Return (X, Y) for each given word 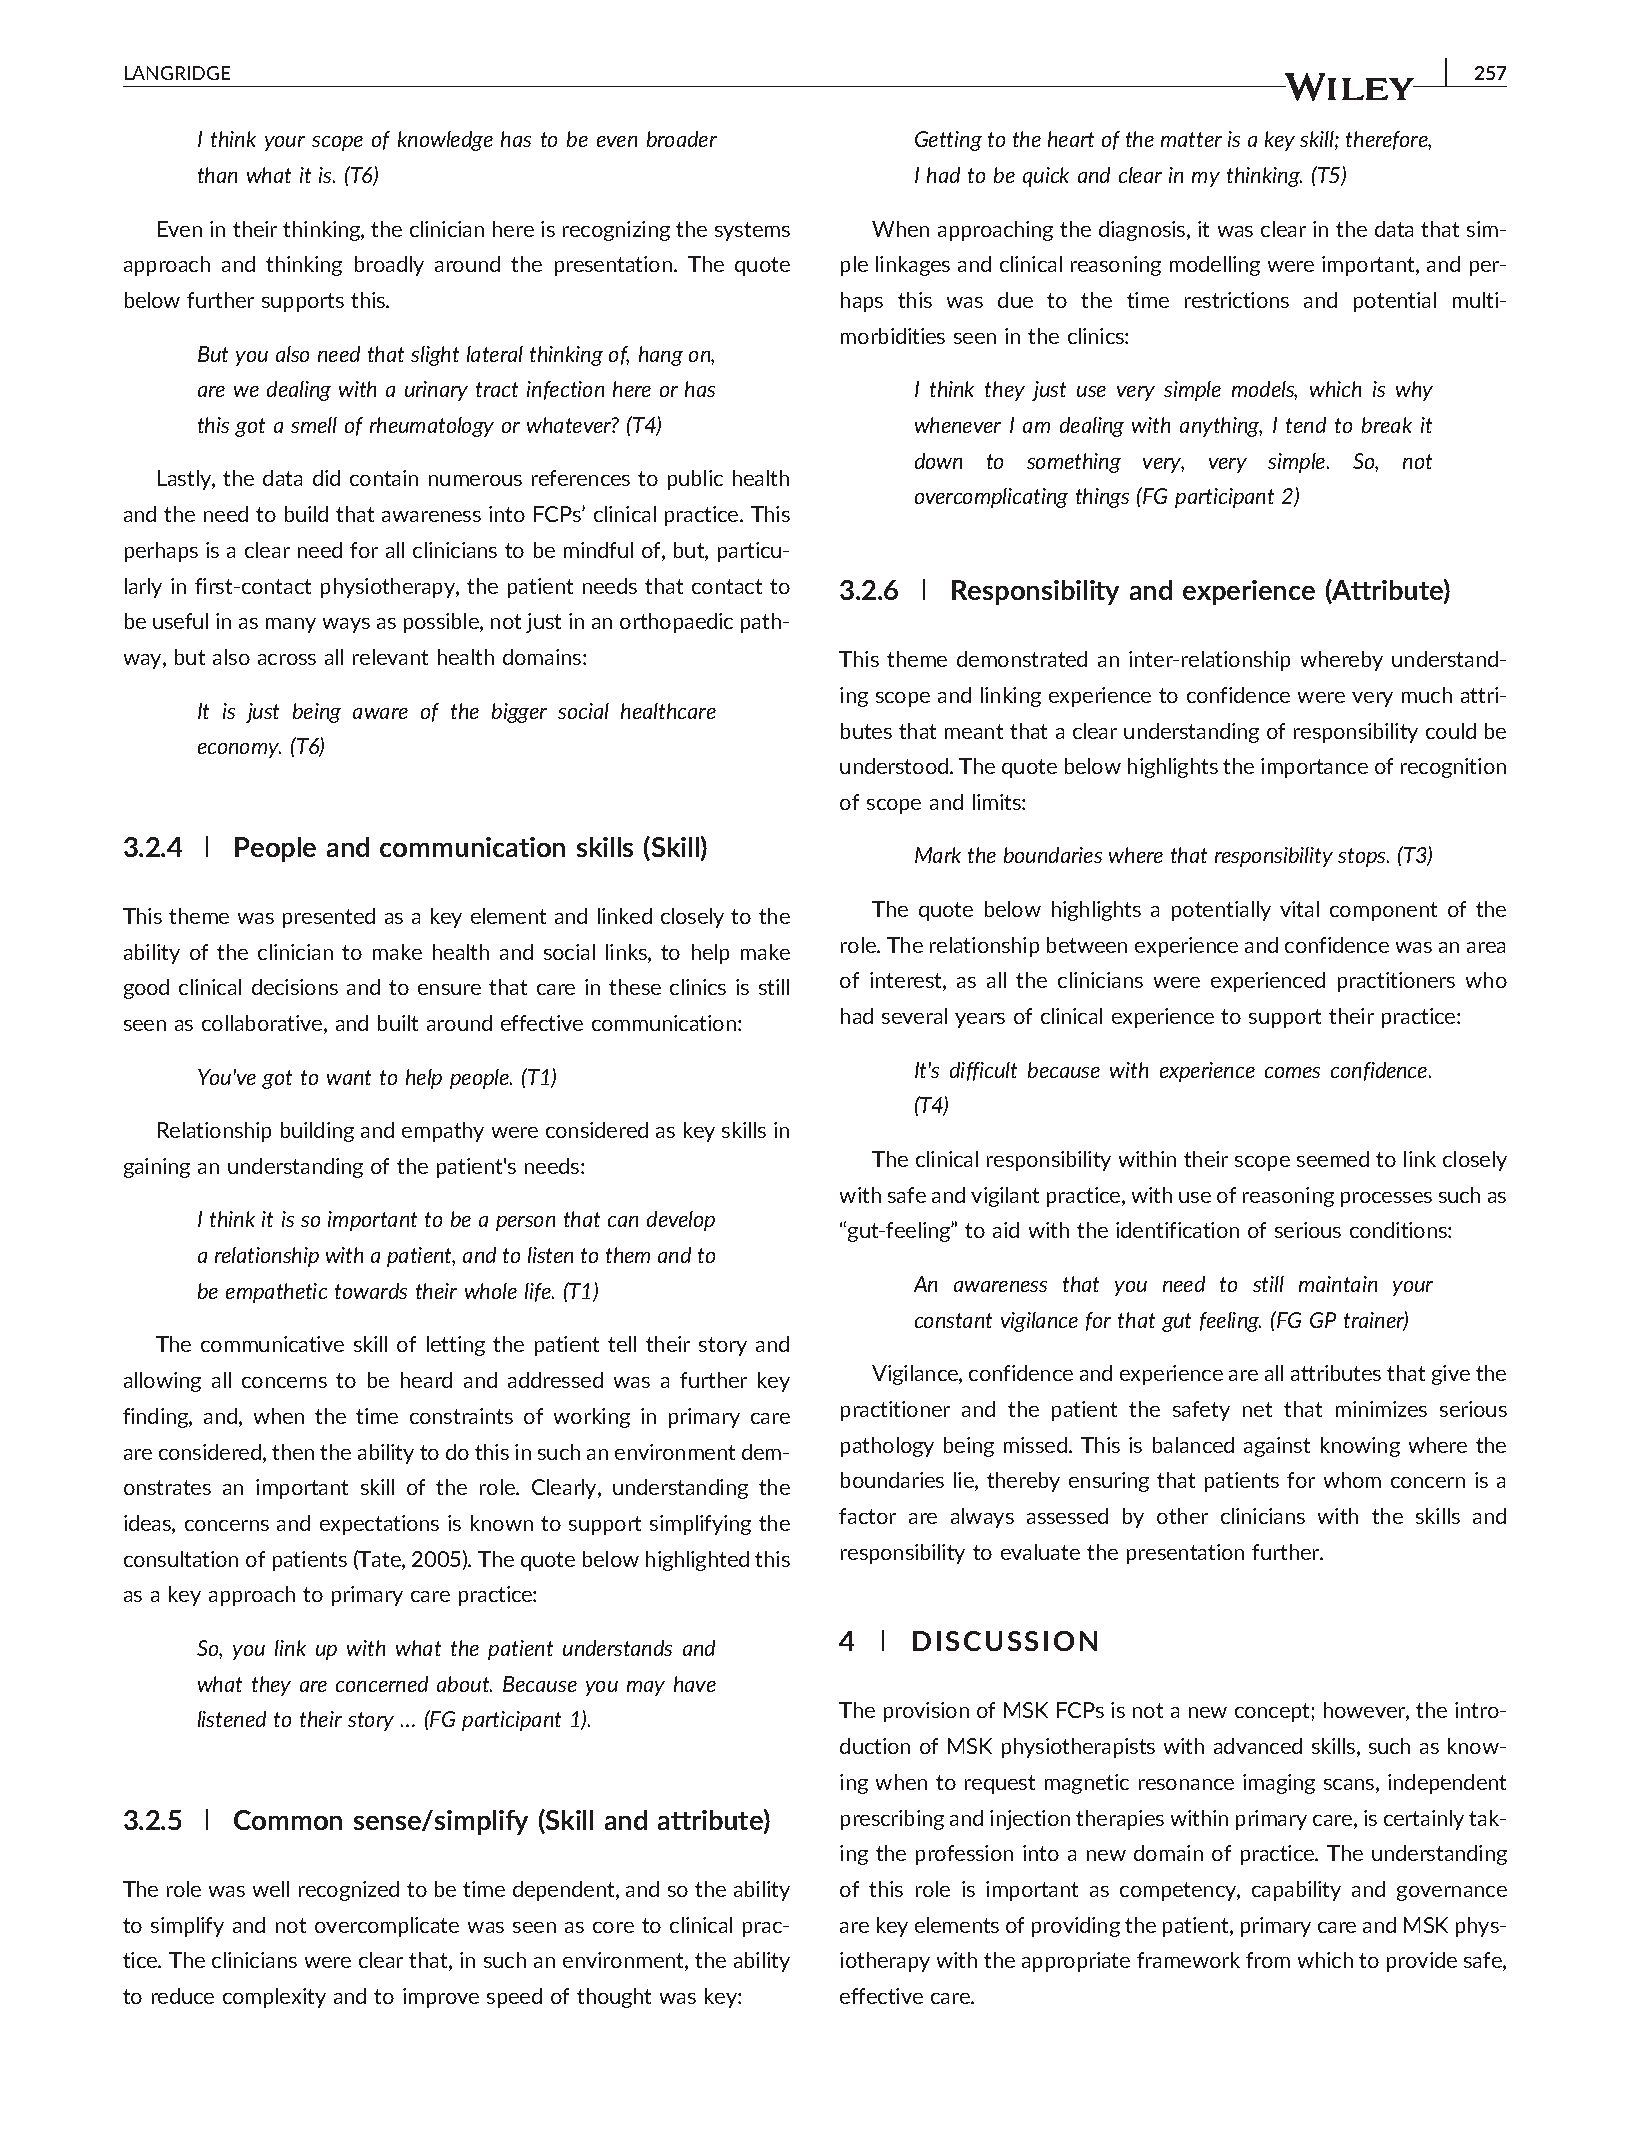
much (1427, 695)
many (291, 625)
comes (1292, 1072)
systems (752, 231)
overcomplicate (387, 1927)
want (349, 1077)
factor (867, 1516)
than (217, 175)
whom (1352, 1480)
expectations (379, 1525)
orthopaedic (676, 623)
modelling (1215, 266)
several (914, 1016)
